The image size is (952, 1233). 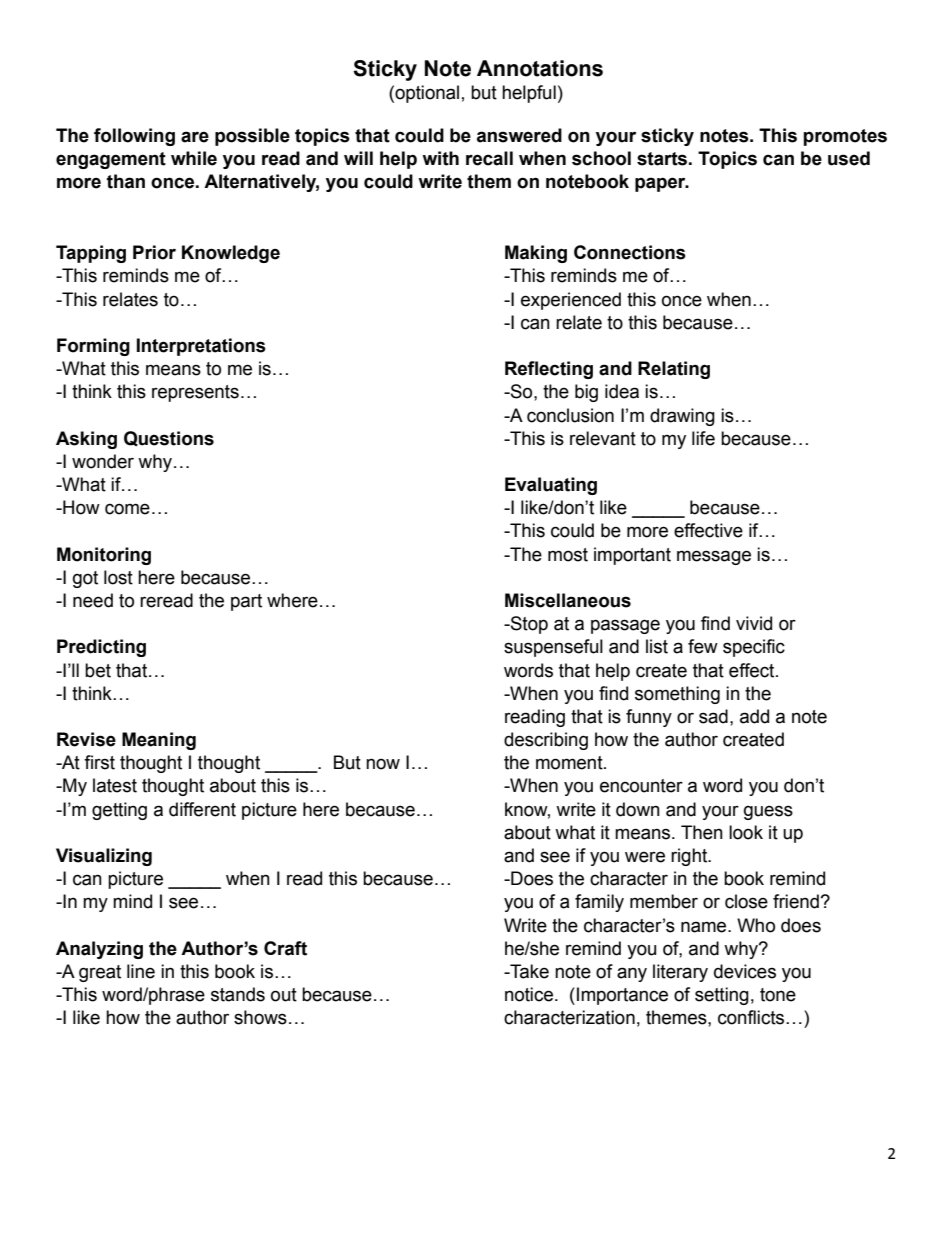 I want to click on moment, so click(x=570, y=763).
